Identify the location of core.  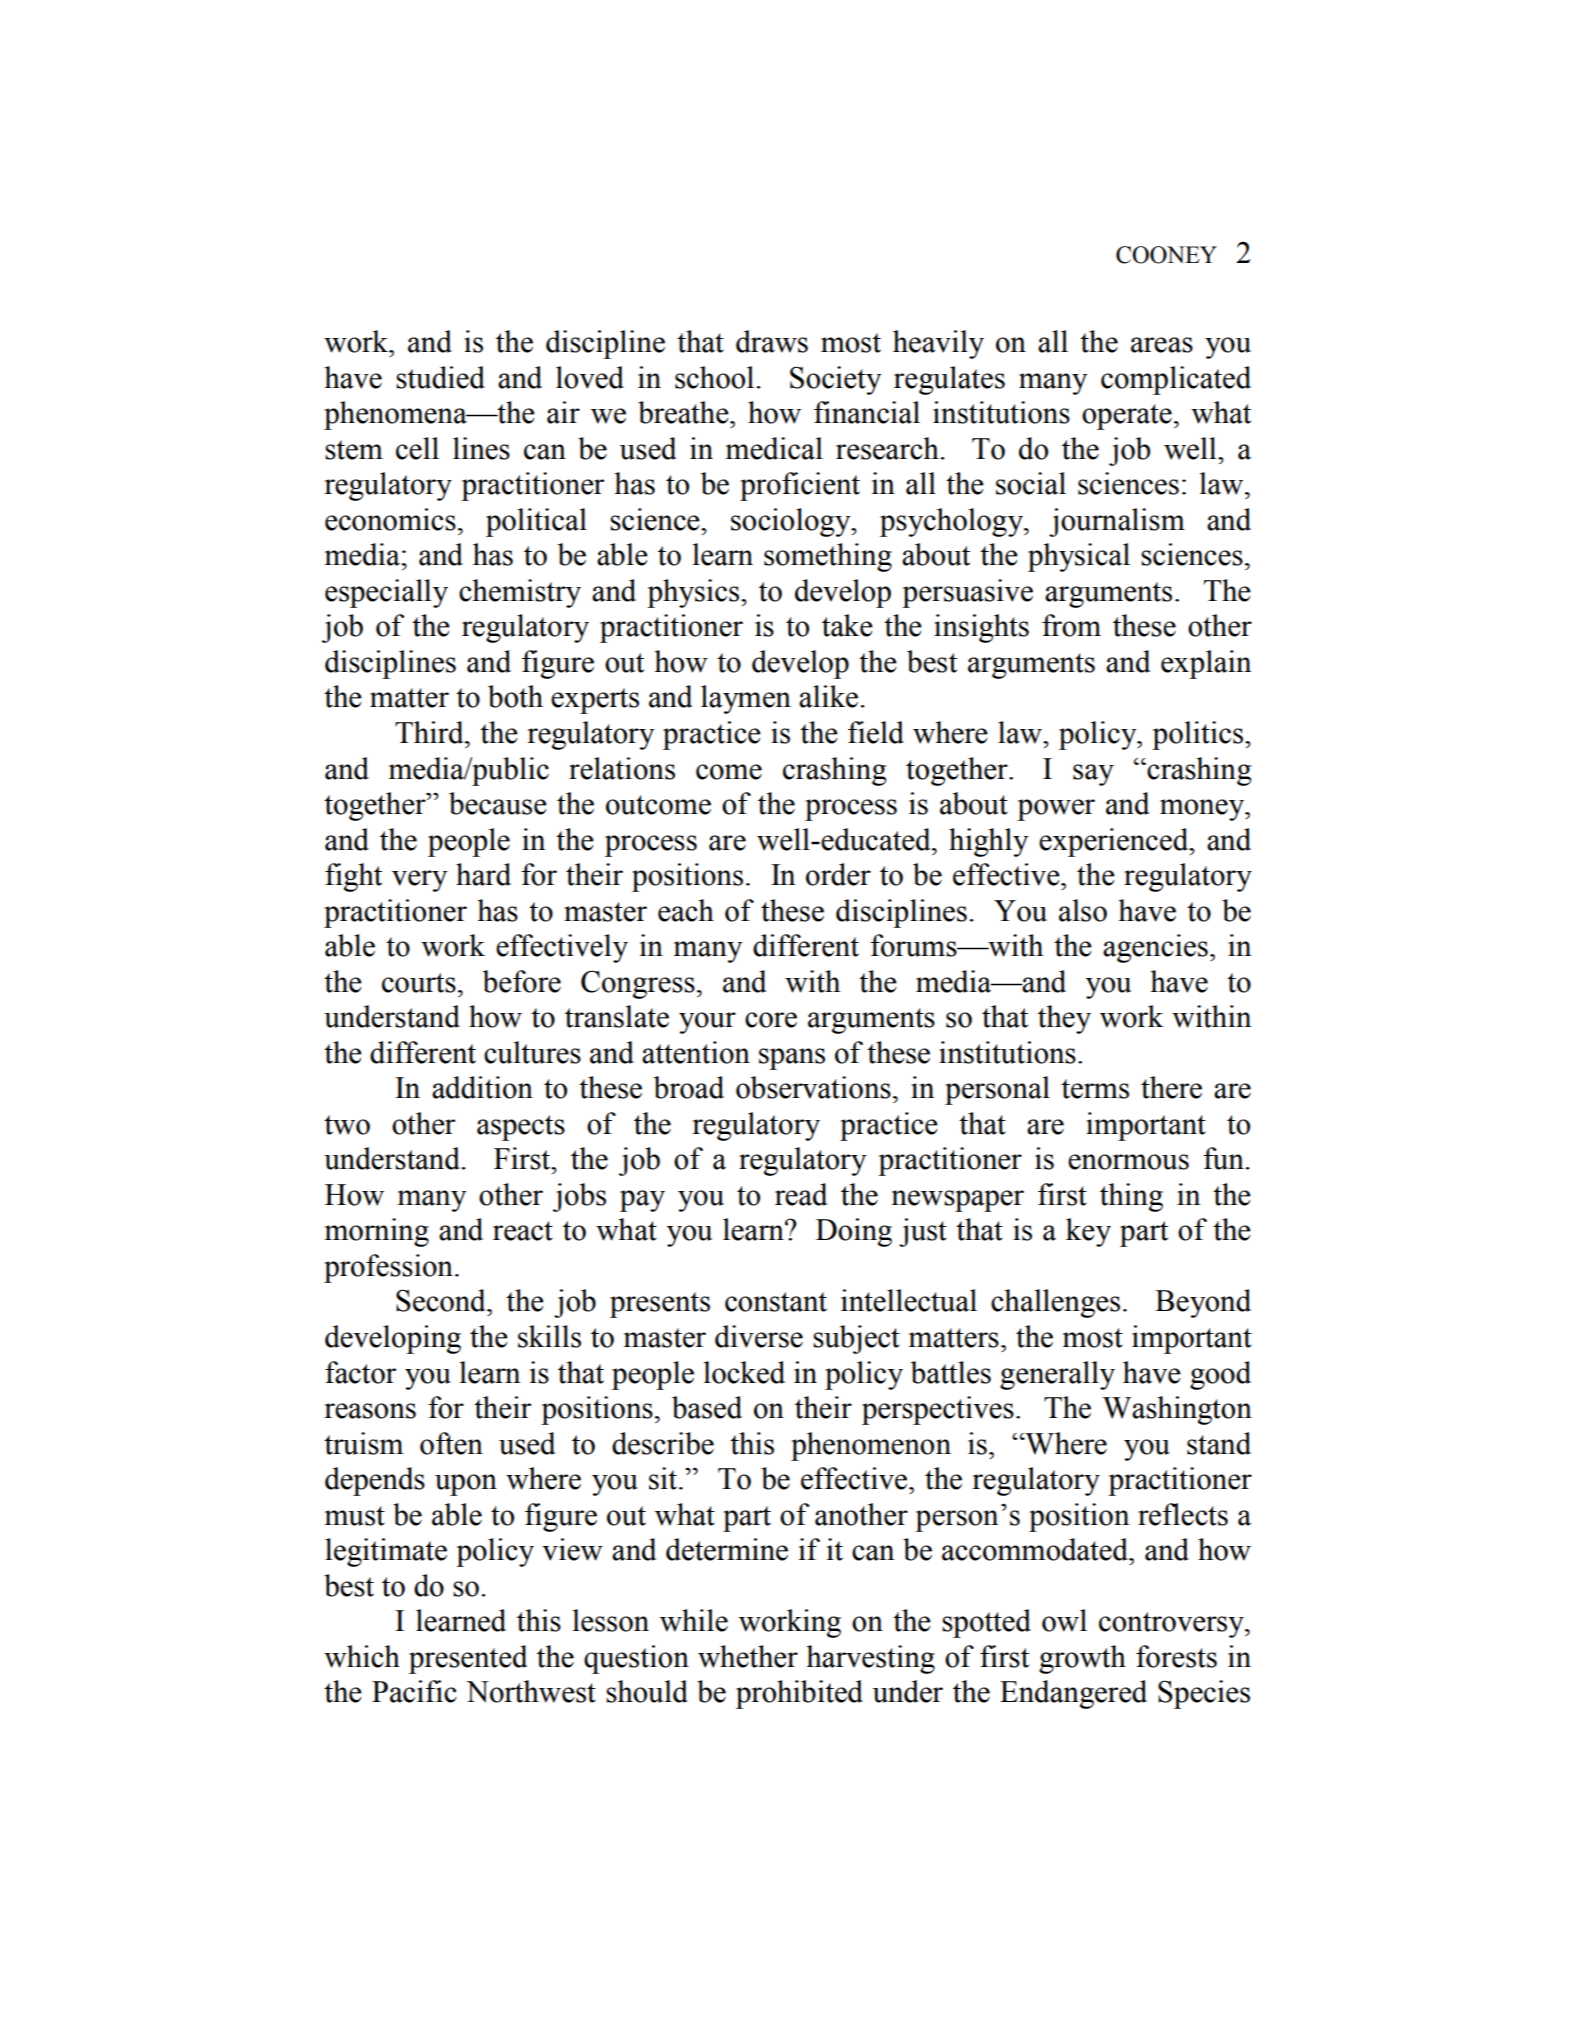
(771, 1020).
